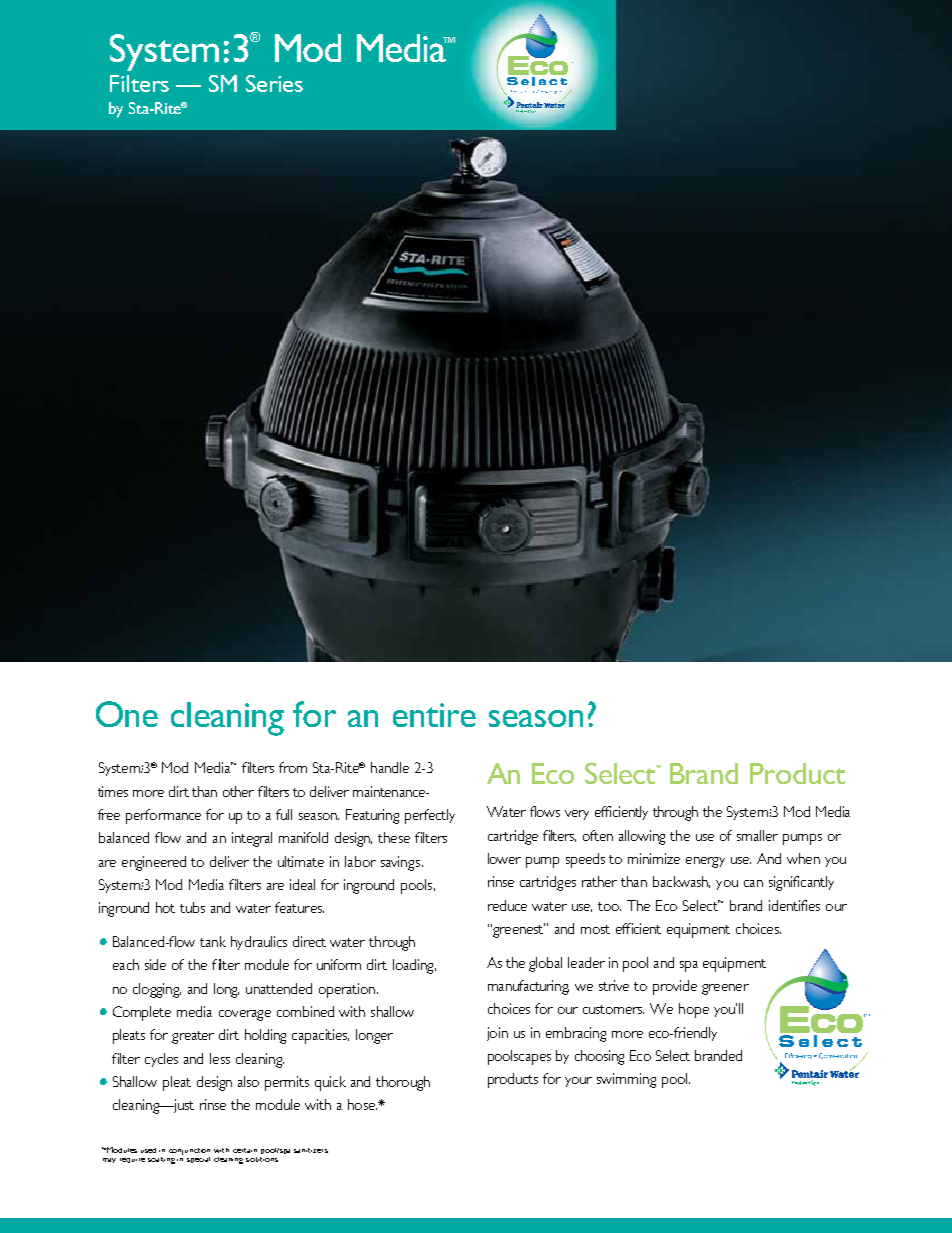 This screenshot has width=952, height=1233. I want to click on thorough, so click(403, 1083).
